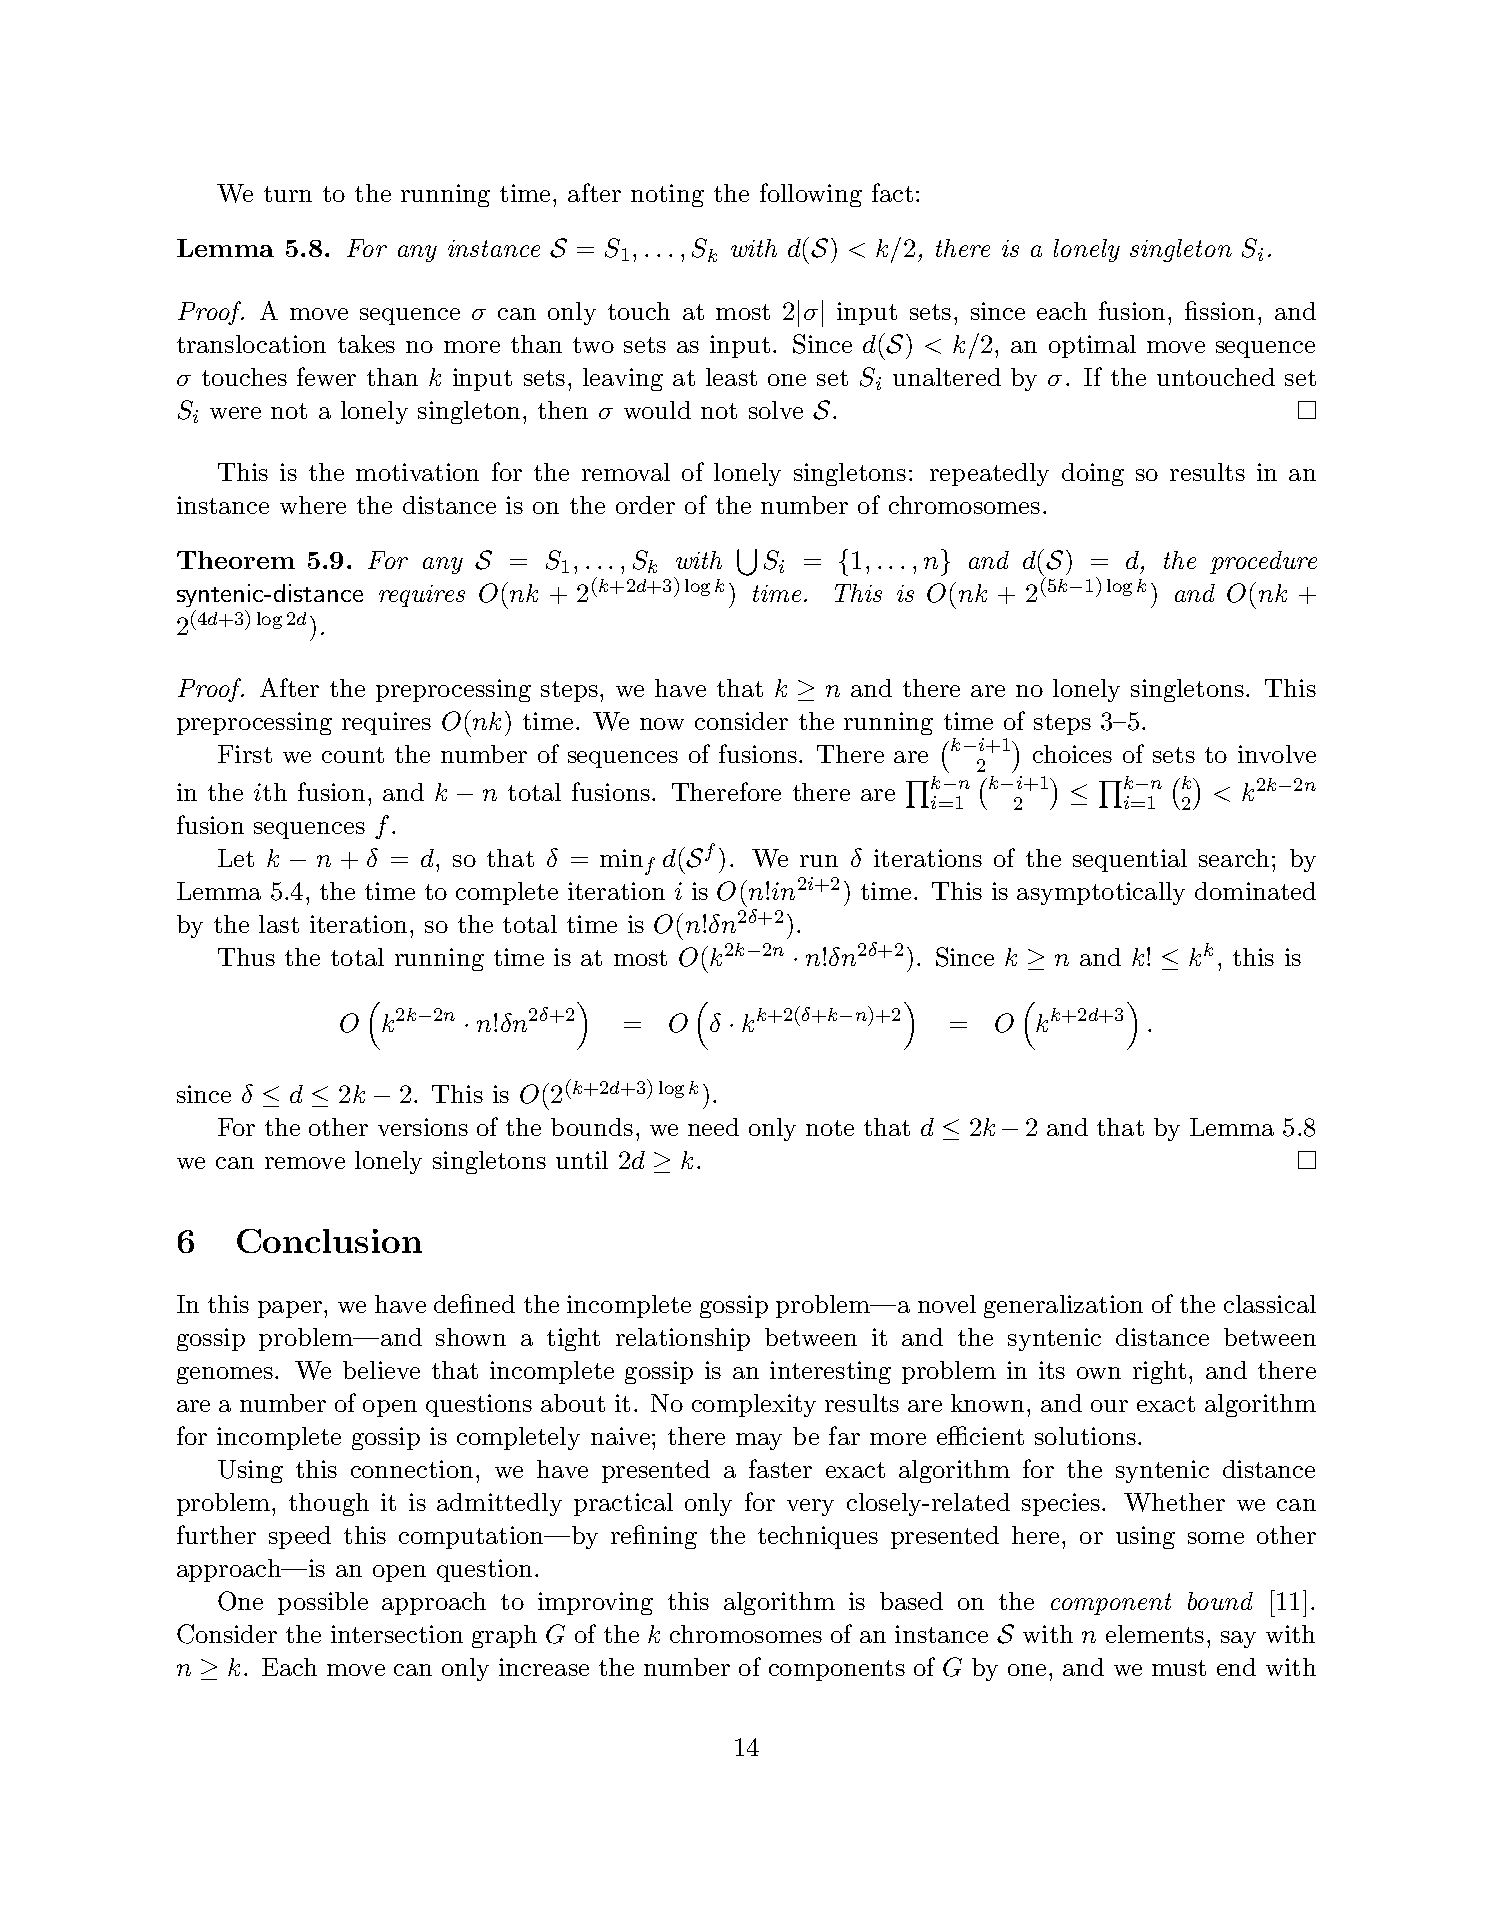  What do you see at coordinates (353, 755) in the document?
I see `count` at bounding box center [353, 755].
